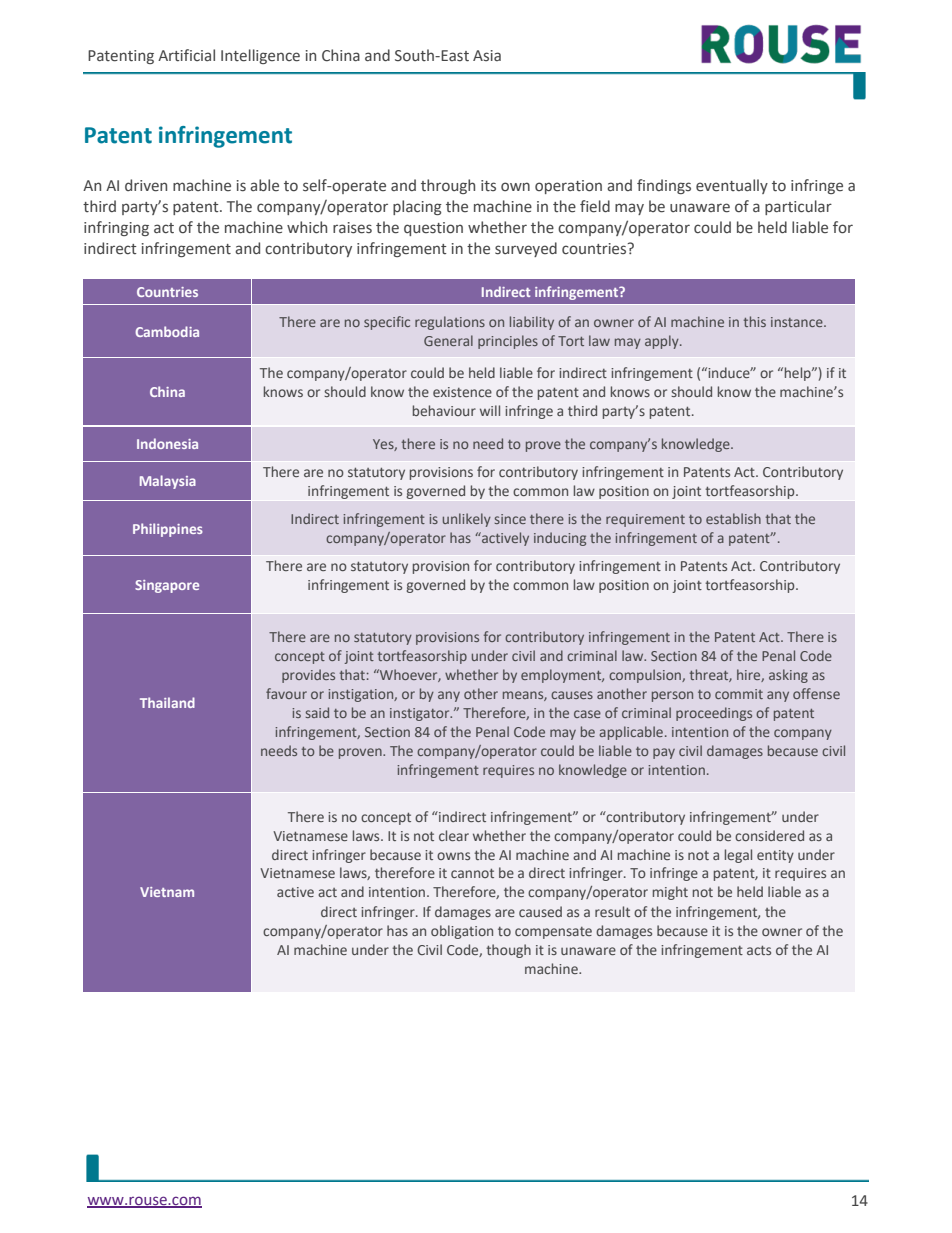 Image resolution: width=952 pixels, height=1233 pixels. I want to click on Artificial, so click(186, 55).
